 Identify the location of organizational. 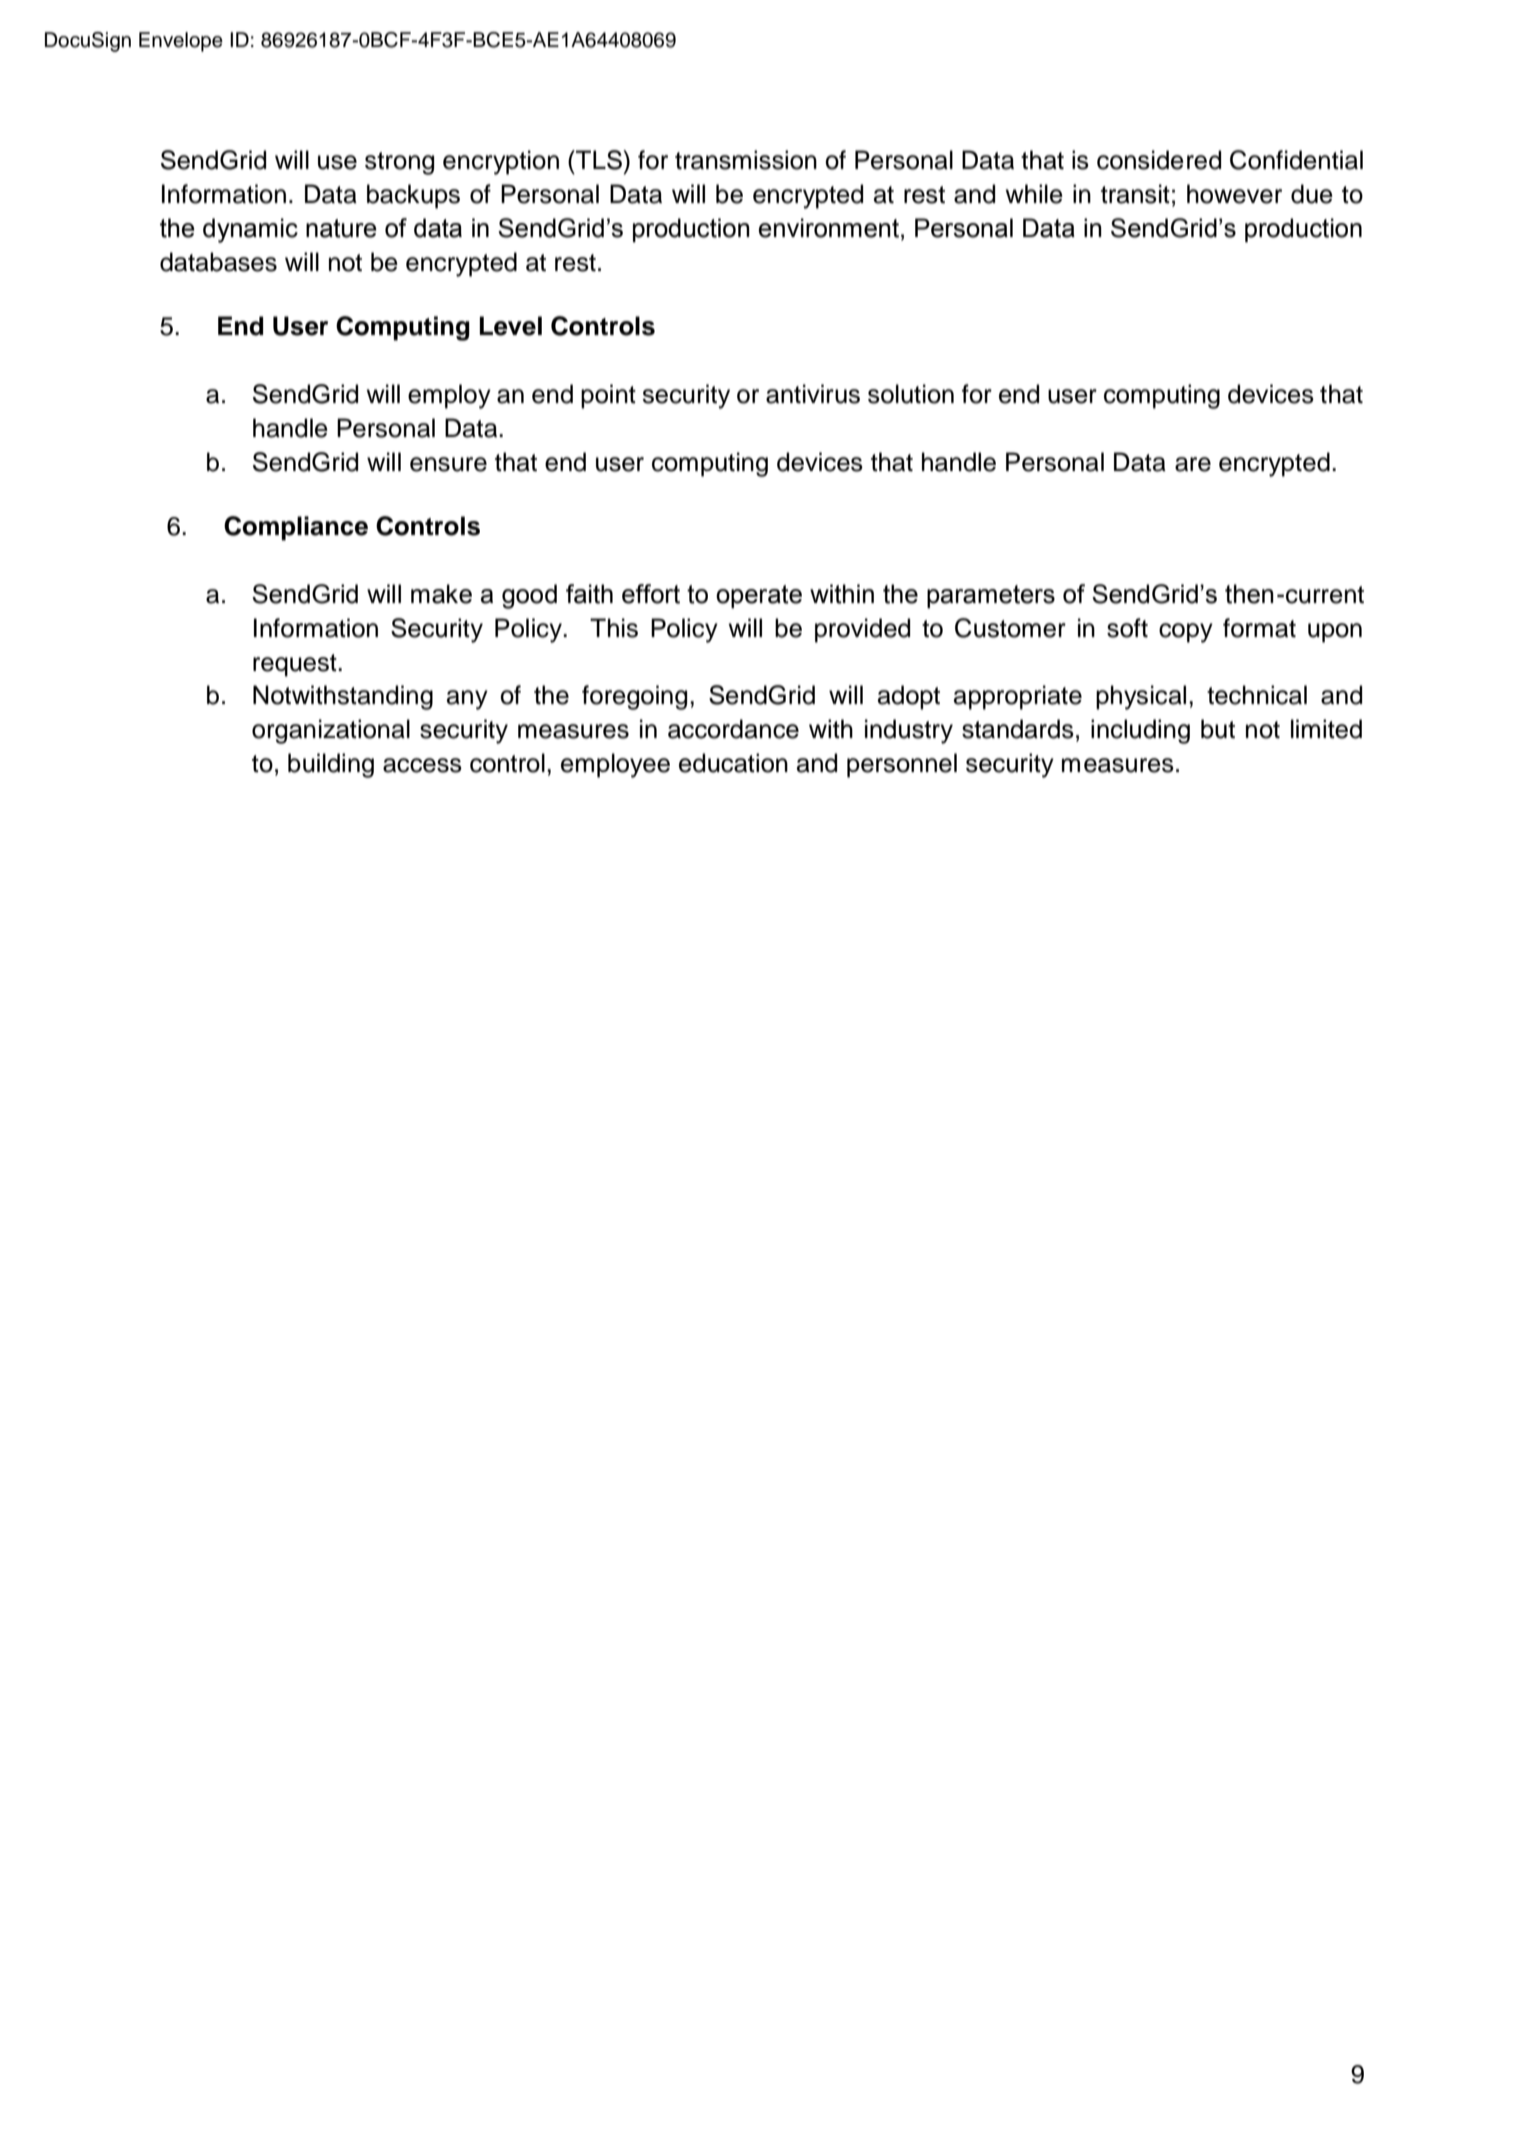
(331, 731).
